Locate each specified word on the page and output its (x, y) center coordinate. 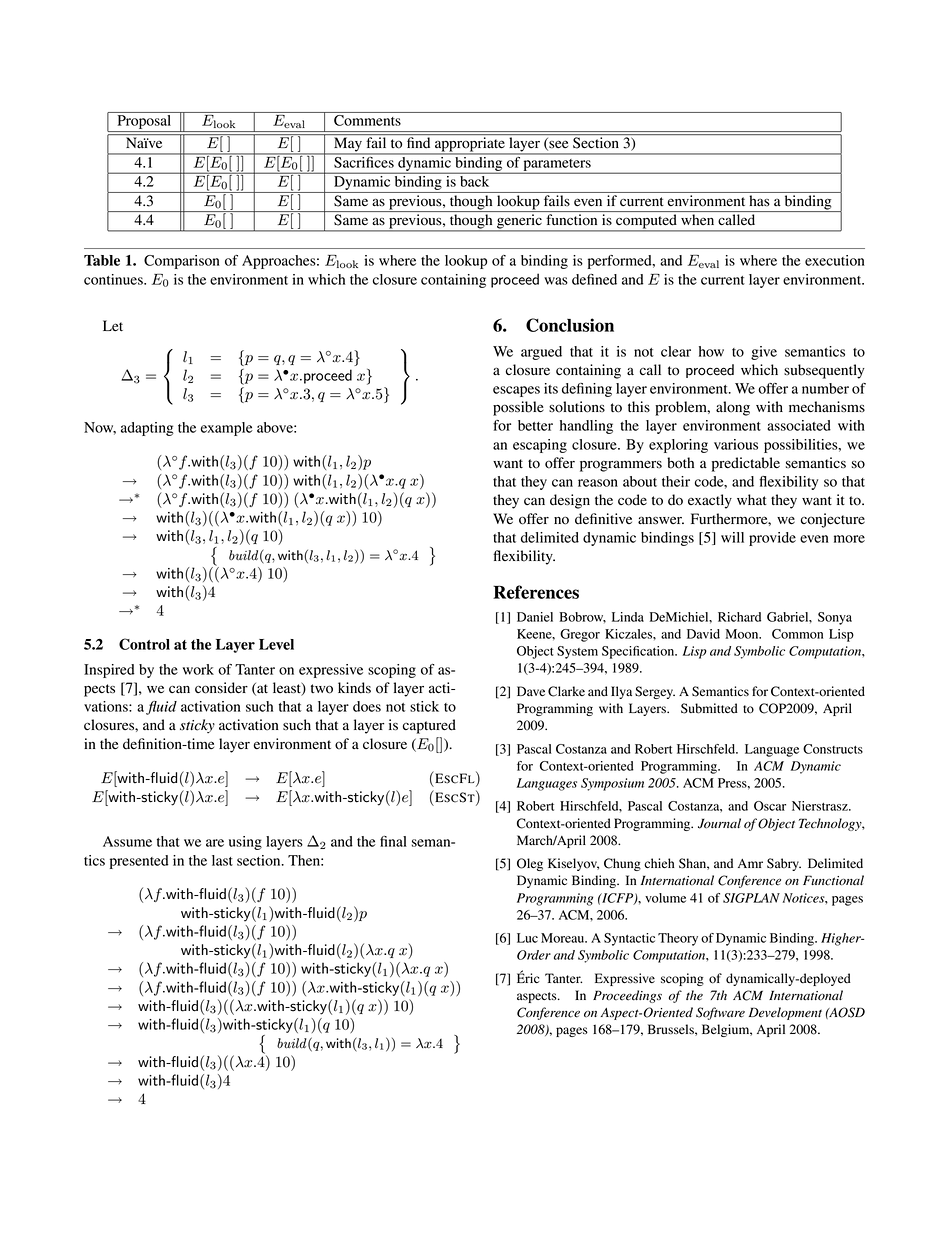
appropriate (470, 145)
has (760, 200)
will (732, 537)
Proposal (144, 123)
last (222, 860)
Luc (527, 938)
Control (144, 644)
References (536, 592)
